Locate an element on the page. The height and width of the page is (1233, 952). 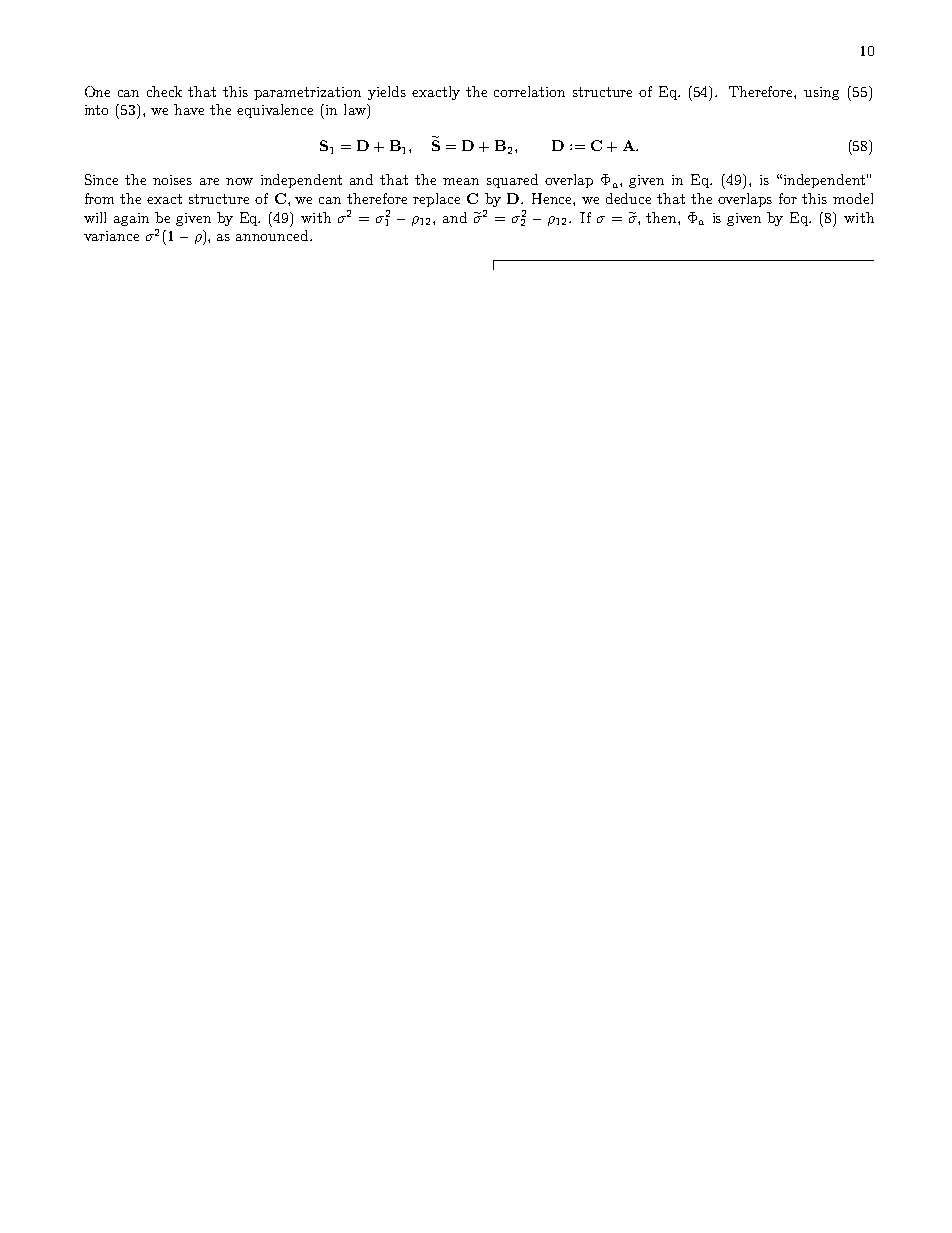
check is located at coordinates (164, 91).
